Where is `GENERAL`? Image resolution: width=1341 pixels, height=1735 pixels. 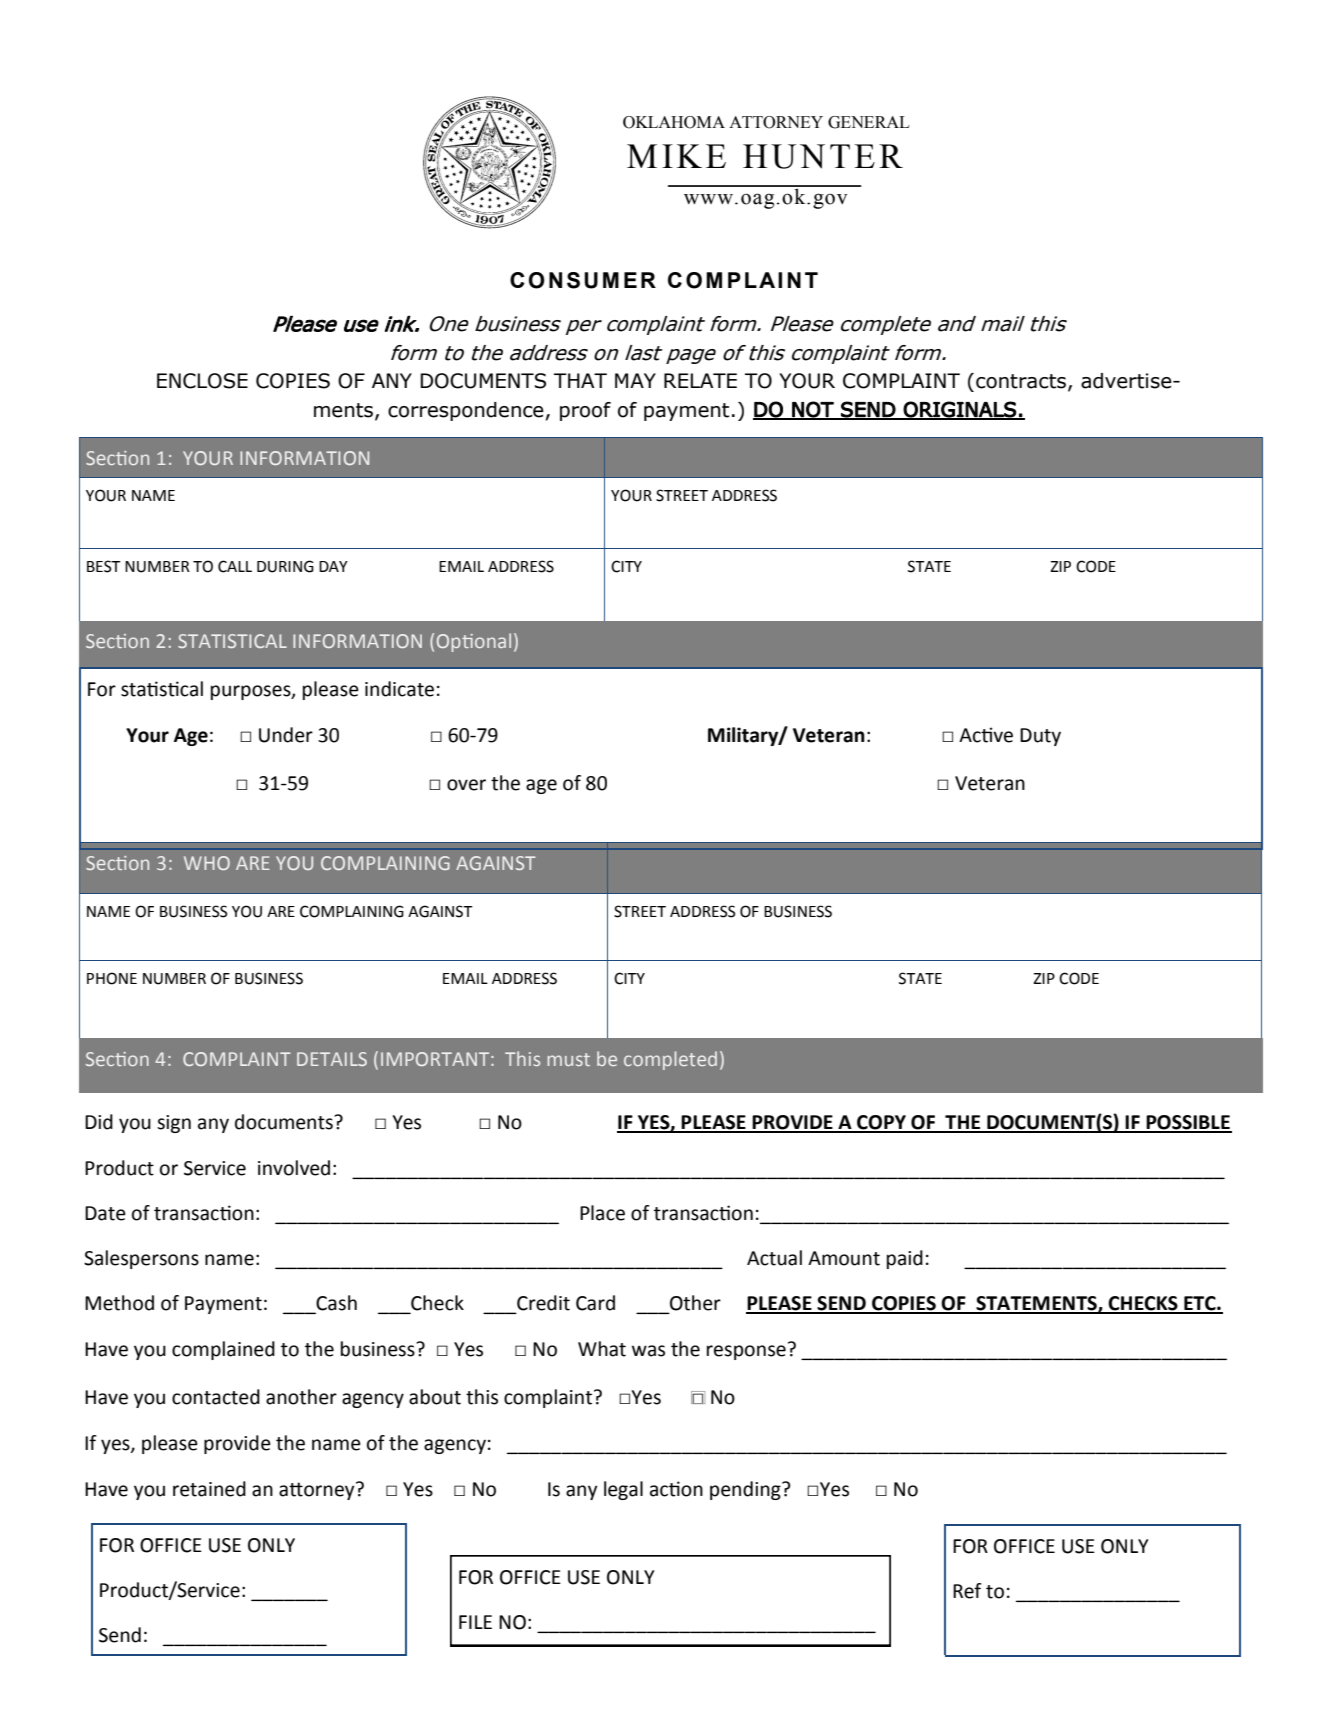 GENERAL is located at coordinates (869, 122).
